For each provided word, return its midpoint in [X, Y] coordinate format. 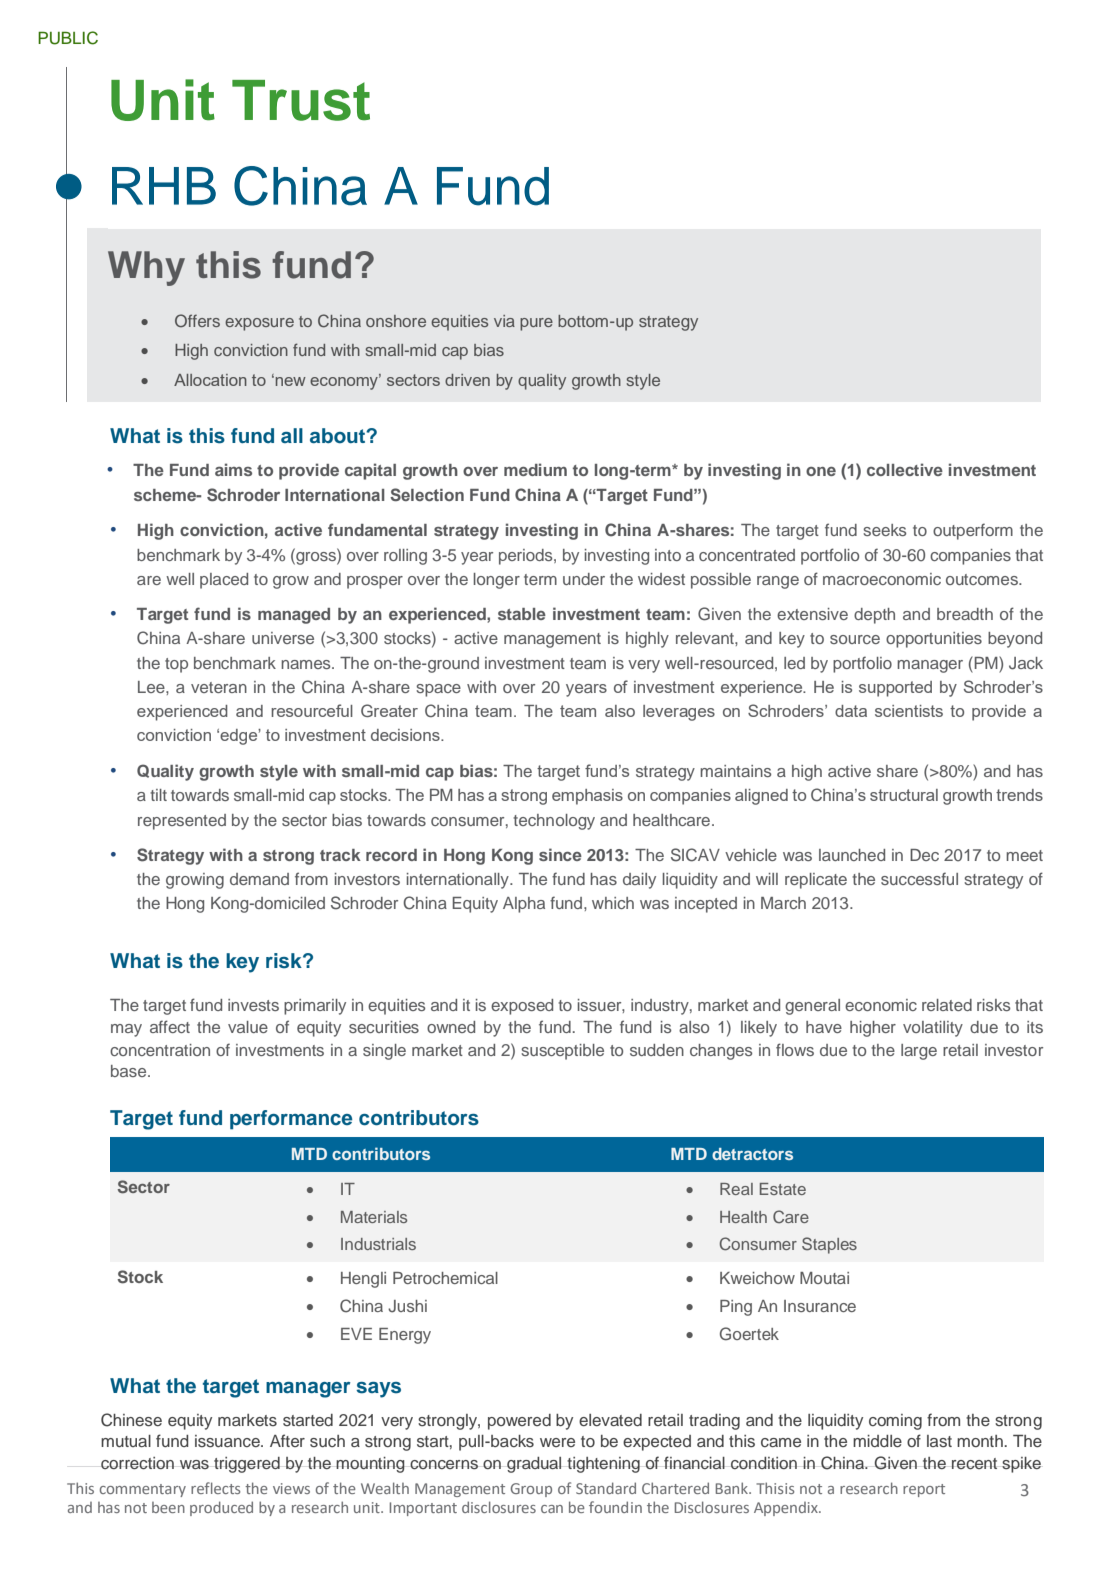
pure [536, 324]
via [504, 321]
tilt [158, 795]
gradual [534, 1465]
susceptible [562, 1052]
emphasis [587, 797]
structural [904, 795]
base [130, 1071]
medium [535, 469]
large [919, 1052]
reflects [215, 1488]
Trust [301, 100]
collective [905, 469]
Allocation [210, 380]
